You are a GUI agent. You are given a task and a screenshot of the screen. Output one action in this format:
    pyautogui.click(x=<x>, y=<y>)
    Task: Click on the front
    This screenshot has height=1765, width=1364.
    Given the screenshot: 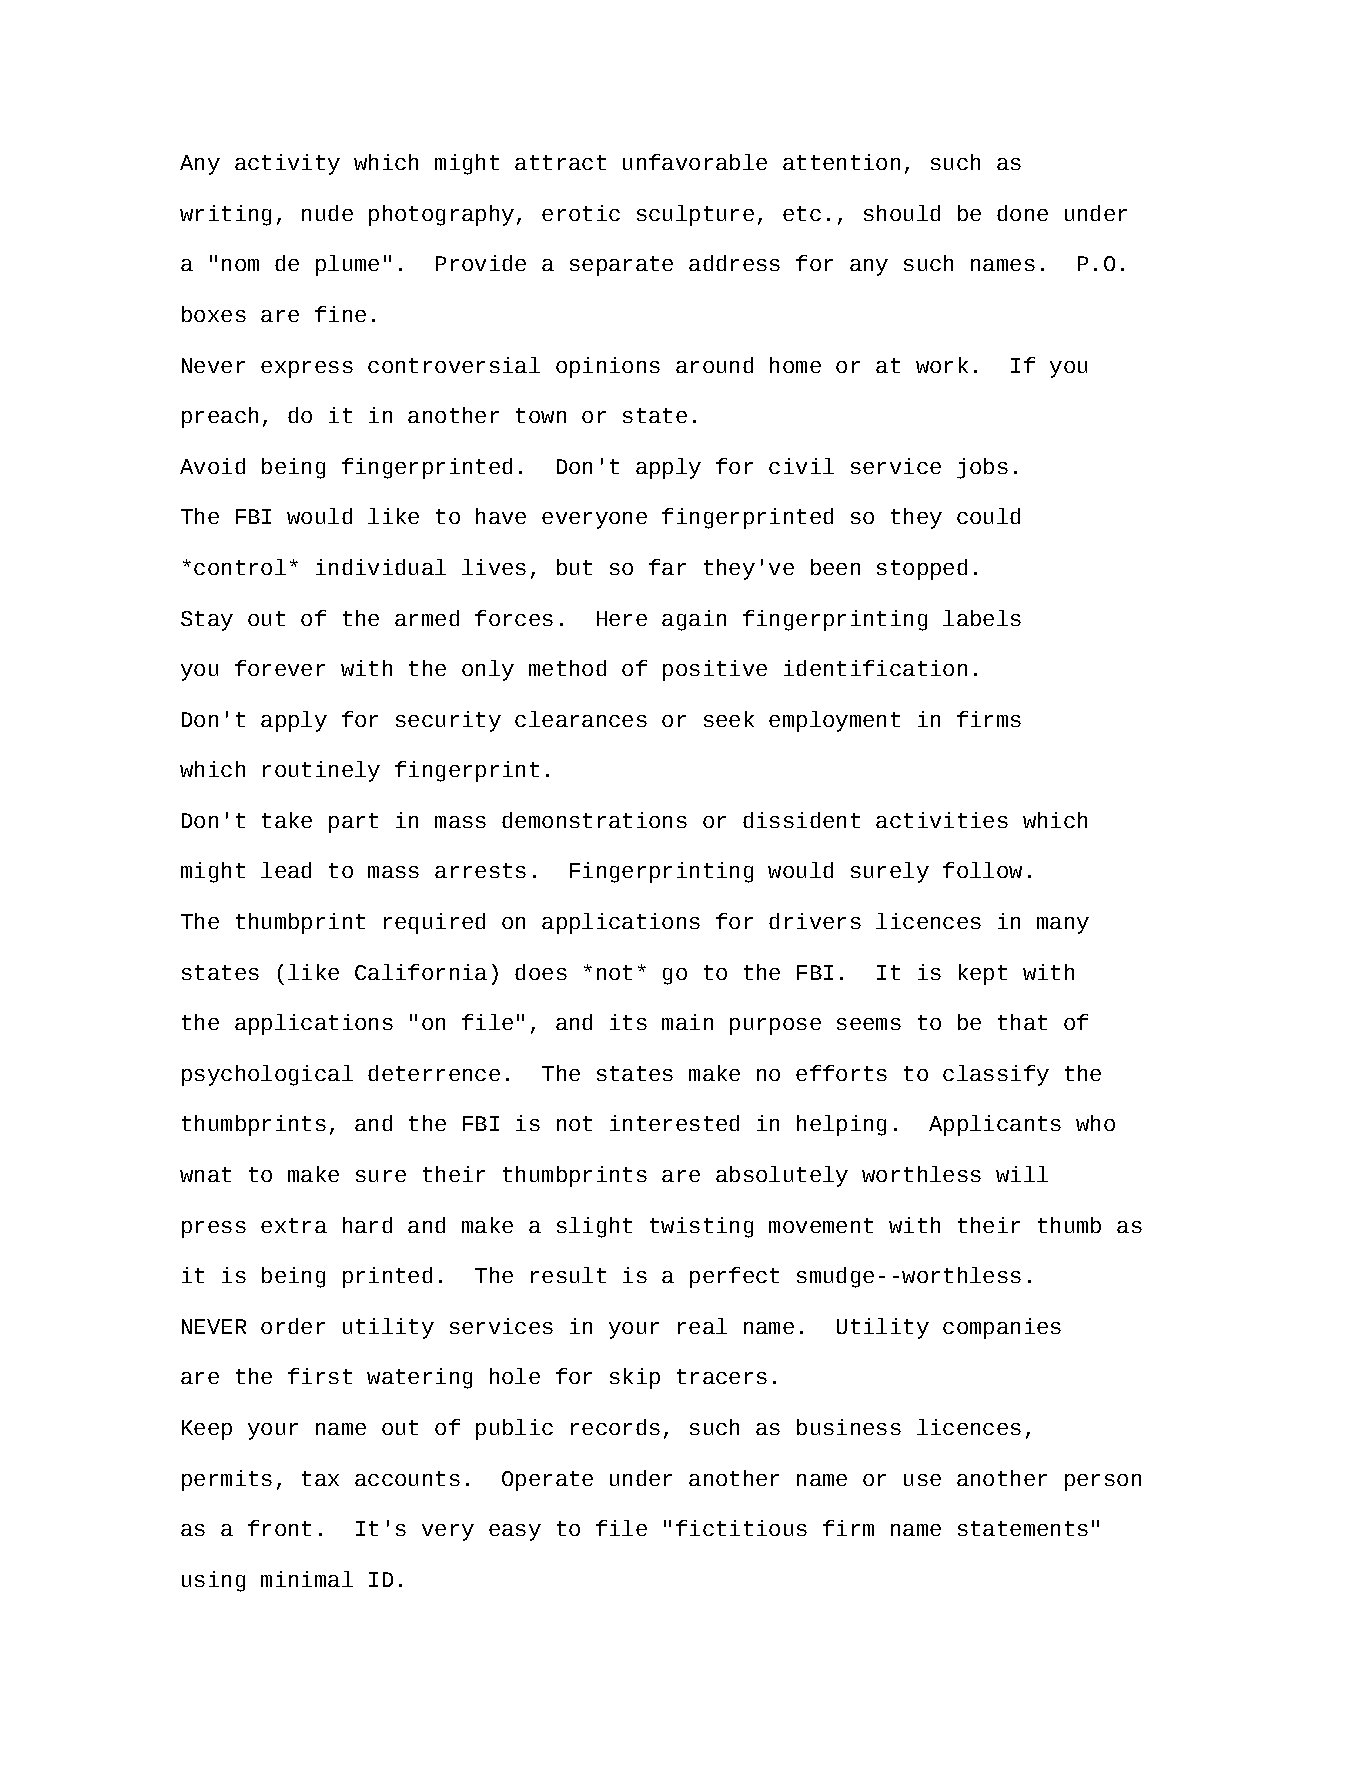 What is the action you would take?
    pyautogui.click(x=279, y=1528)
